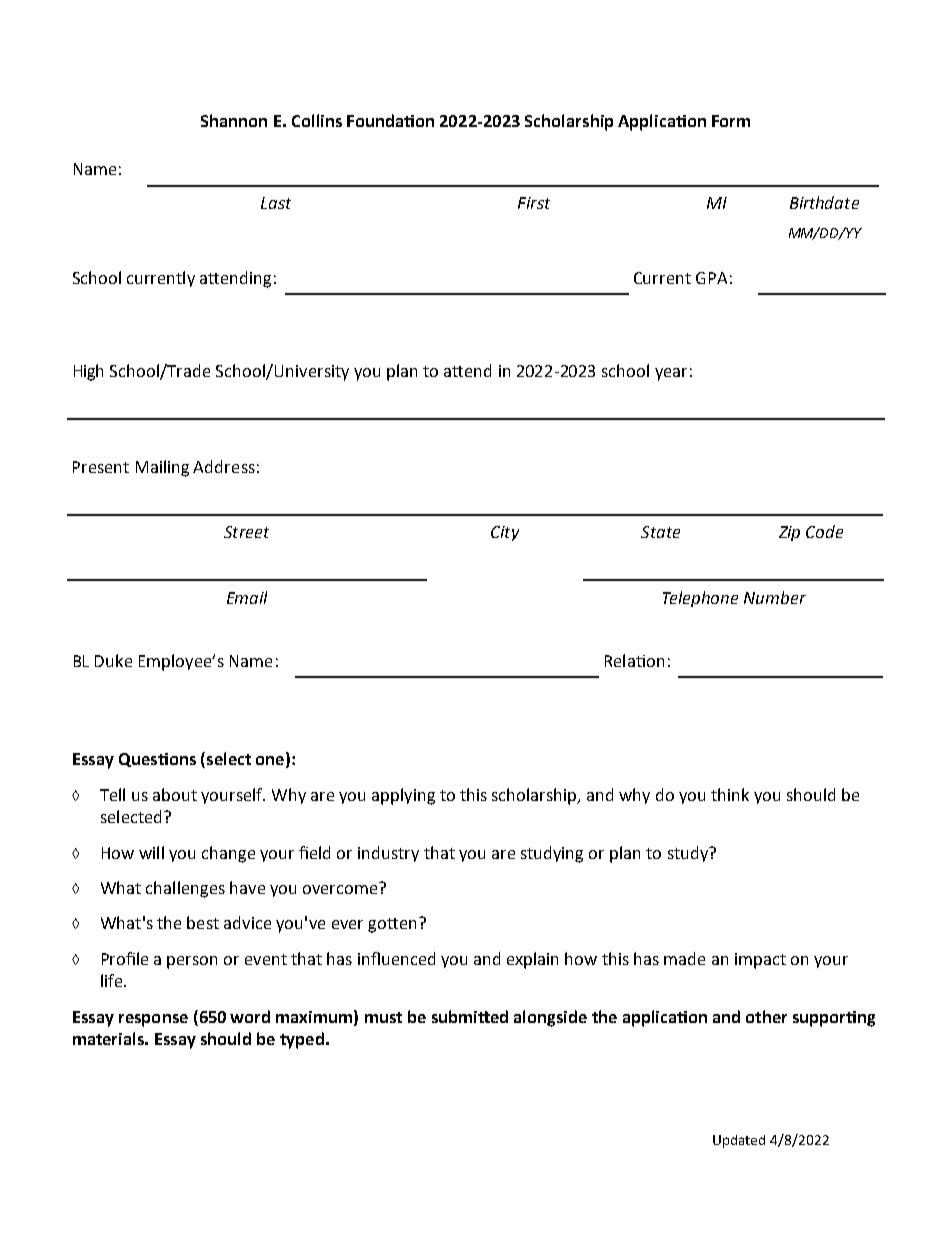 The height and width of the screenshot is (1233, 952). What do you see at coordinates (153, 1020) in the screenshot?
I see `response` at bounding box center [153, 1020].
